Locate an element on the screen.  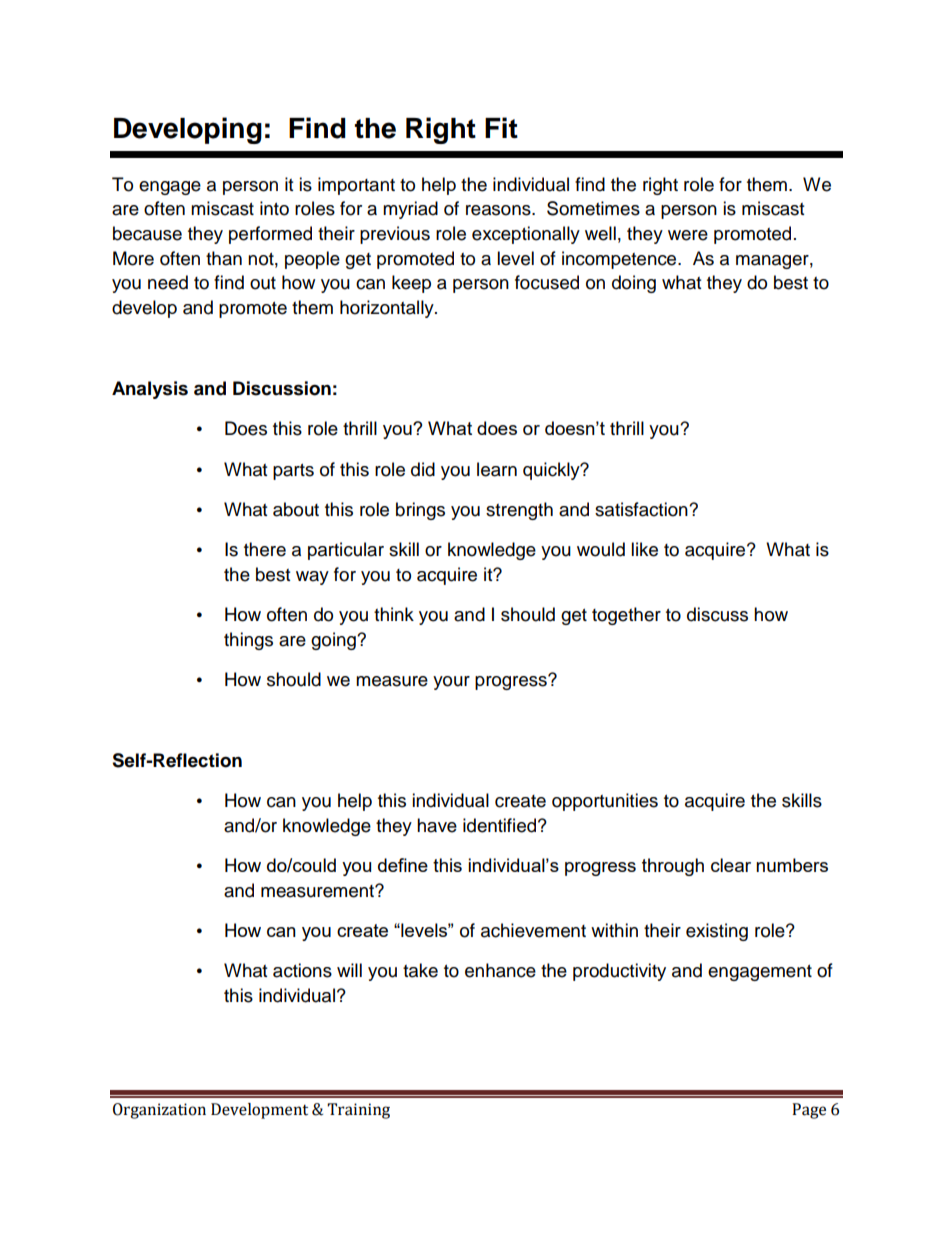
were is located at coordinates (688, 235).
